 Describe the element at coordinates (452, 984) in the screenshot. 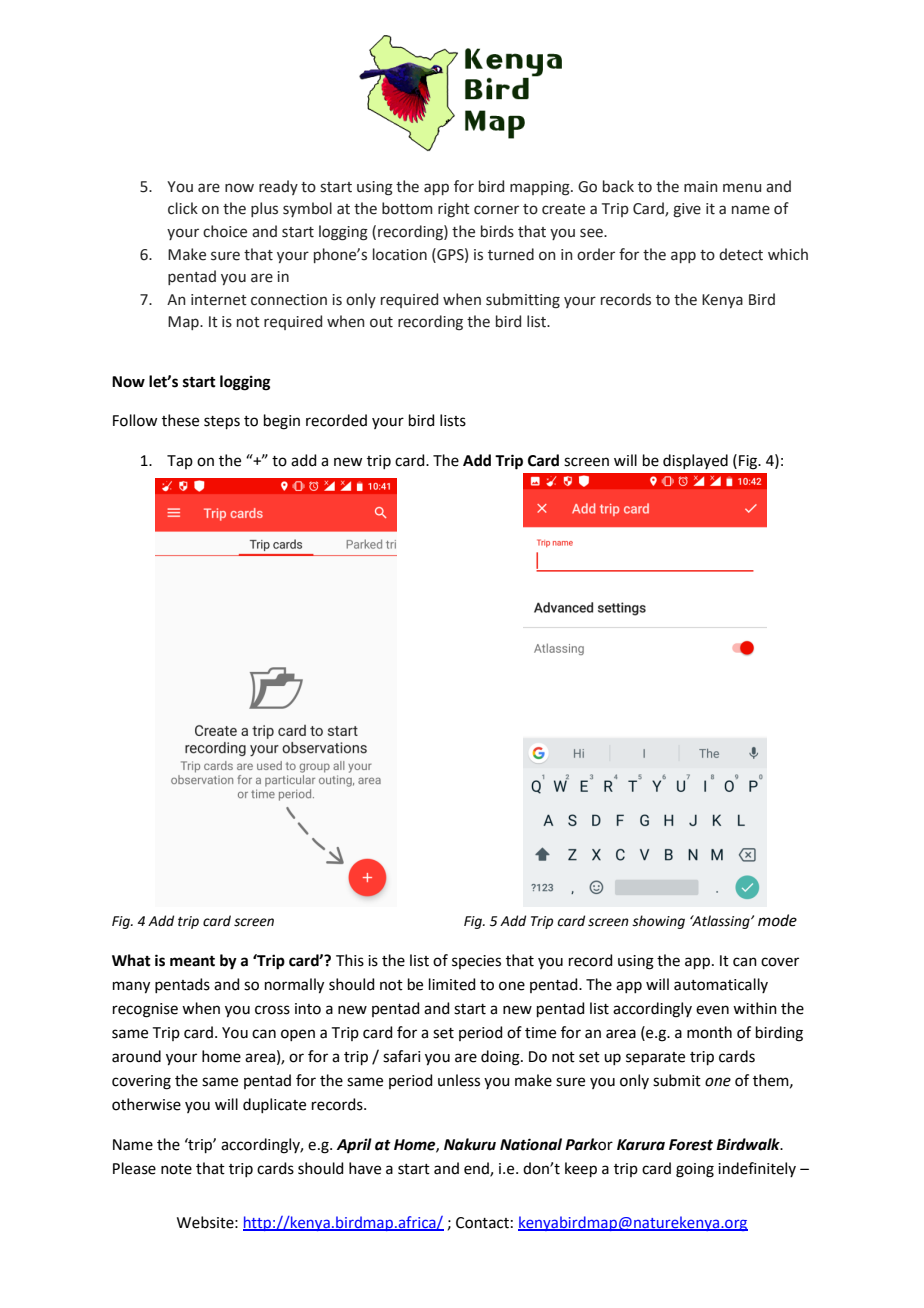

I see `limited` at that location.
